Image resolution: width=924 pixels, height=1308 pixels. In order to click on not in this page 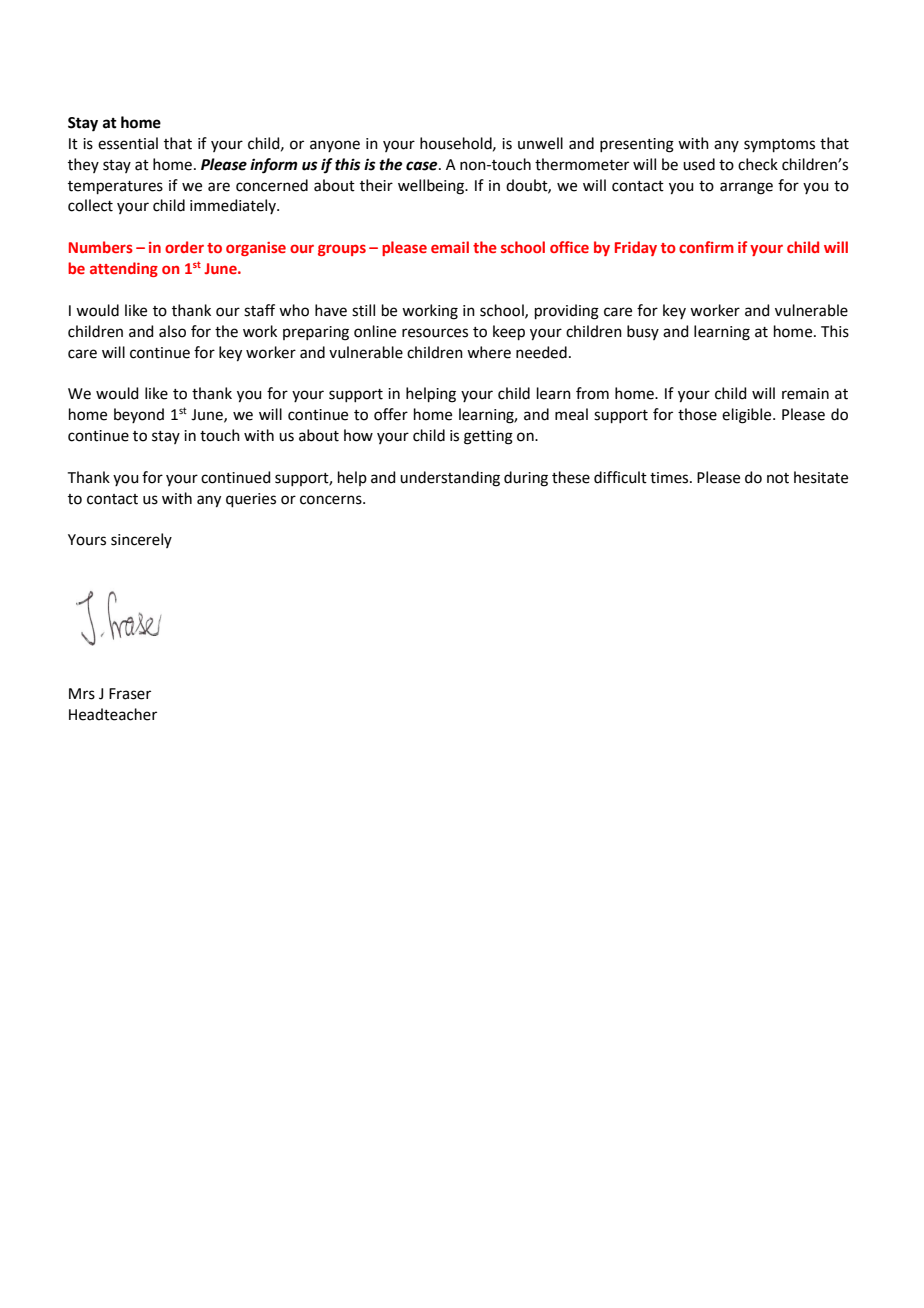, I will do `click(778, 478)`.
